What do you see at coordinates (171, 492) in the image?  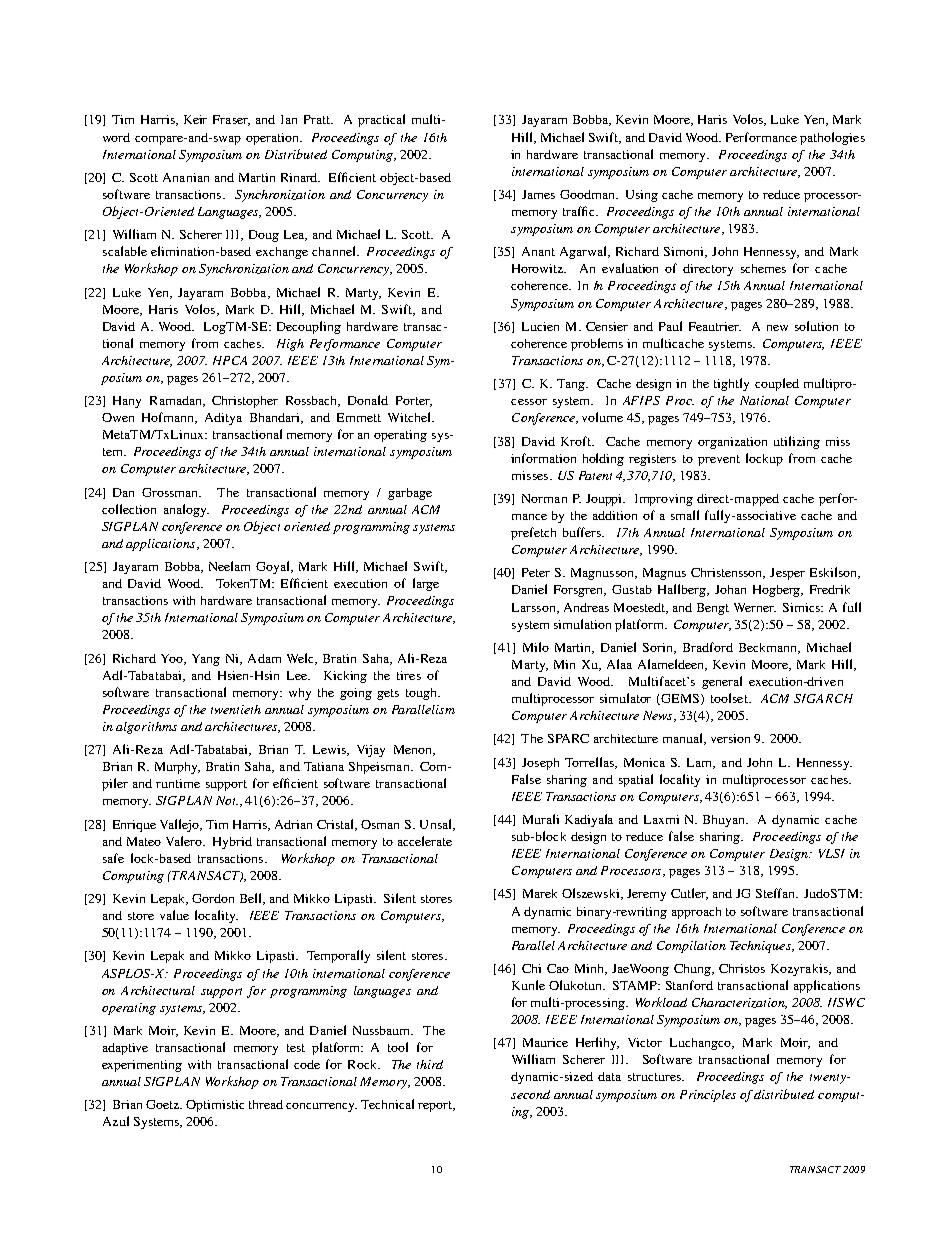 I see `Grossman` at bounding box center [171, 492].
